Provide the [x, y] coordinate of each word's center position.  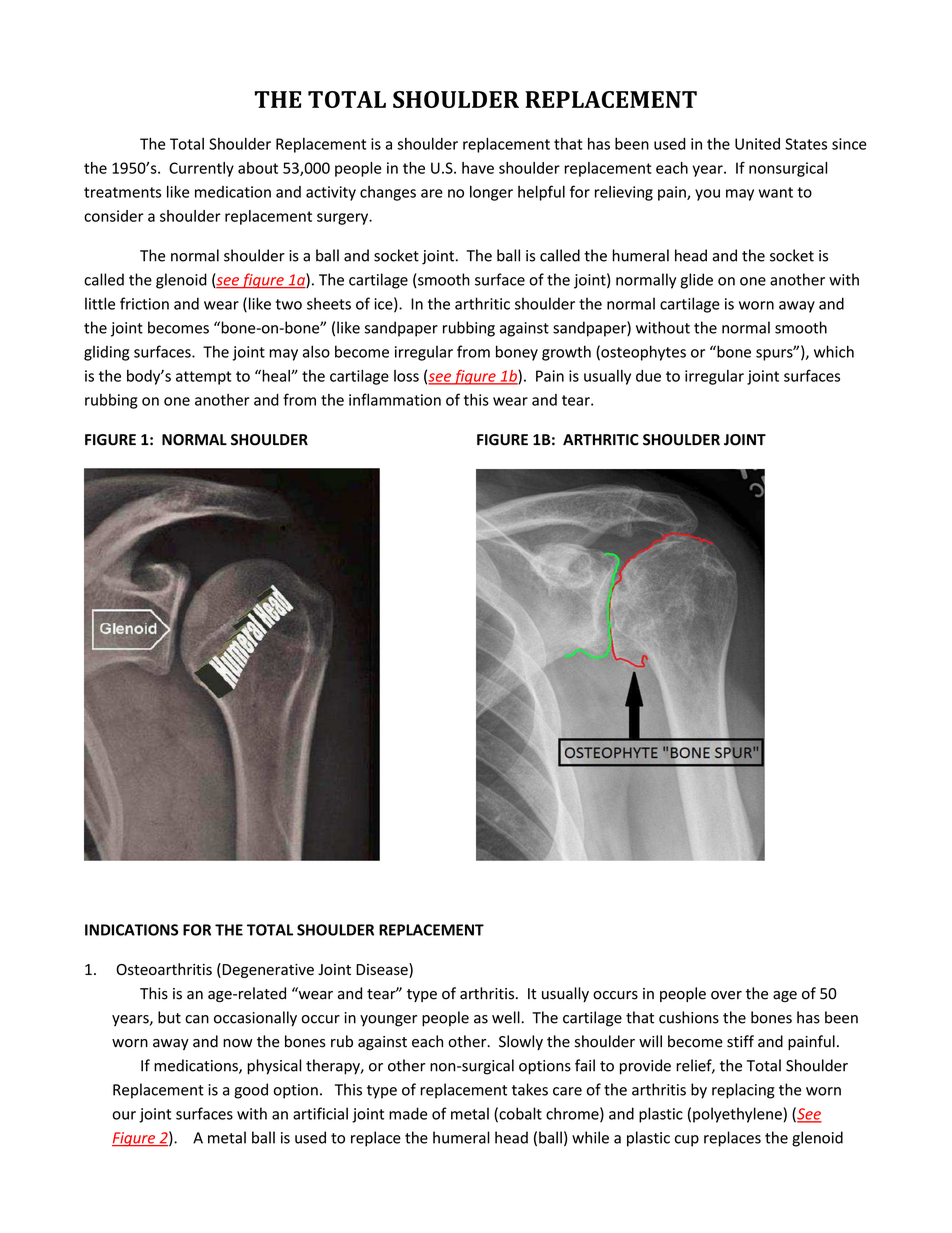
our [124, 1115]
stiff [740, 1041]
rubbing [111, 401]
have [478, 168]
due [648, 376]
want [776, 192]
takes [530, 1089]
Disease [383, 970]
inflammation [395, 399]
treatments [122, 192]
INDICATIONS [131, 930]
